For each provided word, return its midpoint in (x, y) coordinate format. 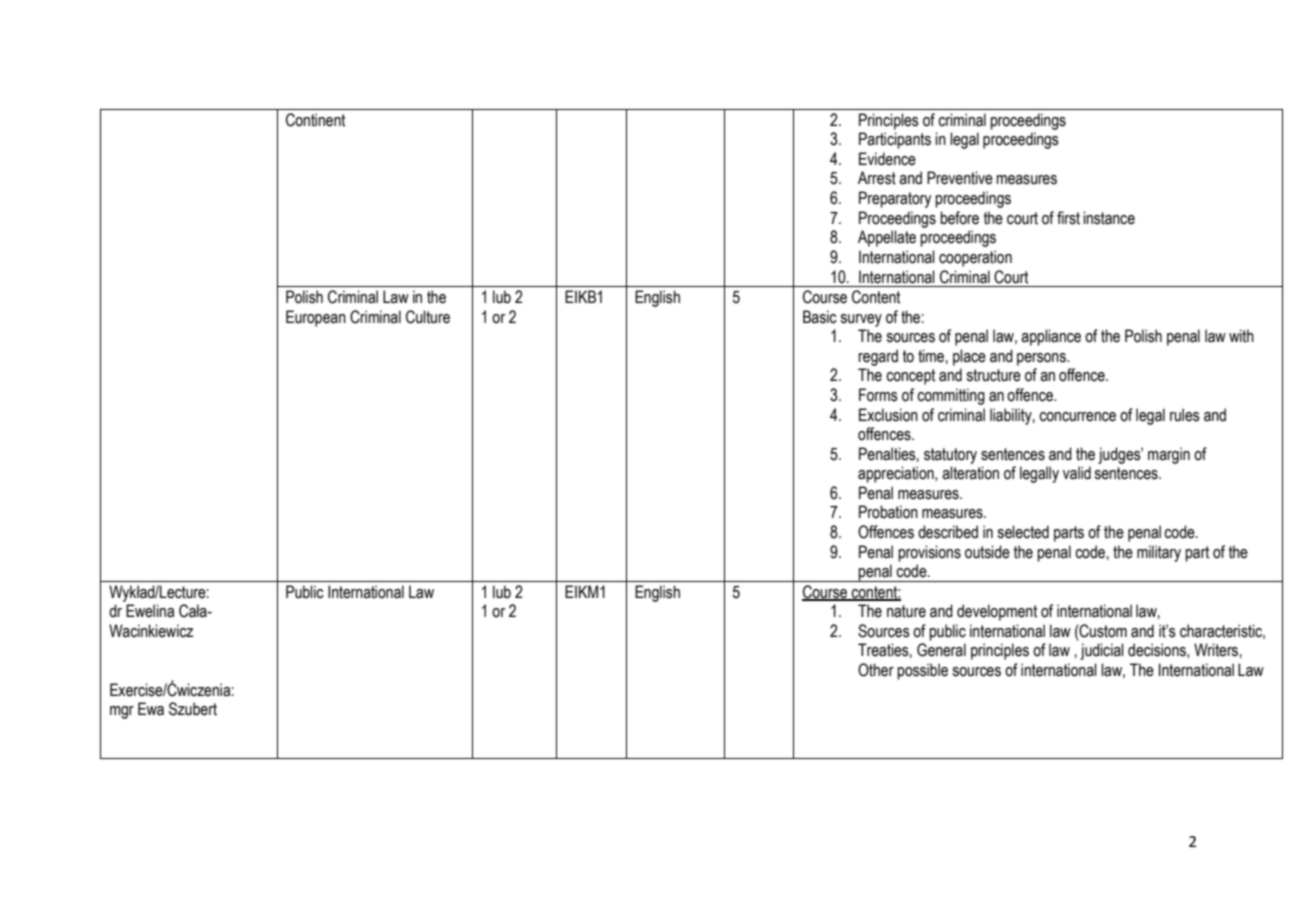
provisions (929, 553)
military (1159, 553)
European (316, 318)
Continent (315, 120)
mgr (122, 712)
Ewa (151, 709)
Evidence (887, 159)
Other (876, 670)
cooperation (975, 258)
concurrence (1077, 417)
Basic (820, 317)
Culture (428, 317)
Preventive (960, 178)
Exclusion (888, 415)
